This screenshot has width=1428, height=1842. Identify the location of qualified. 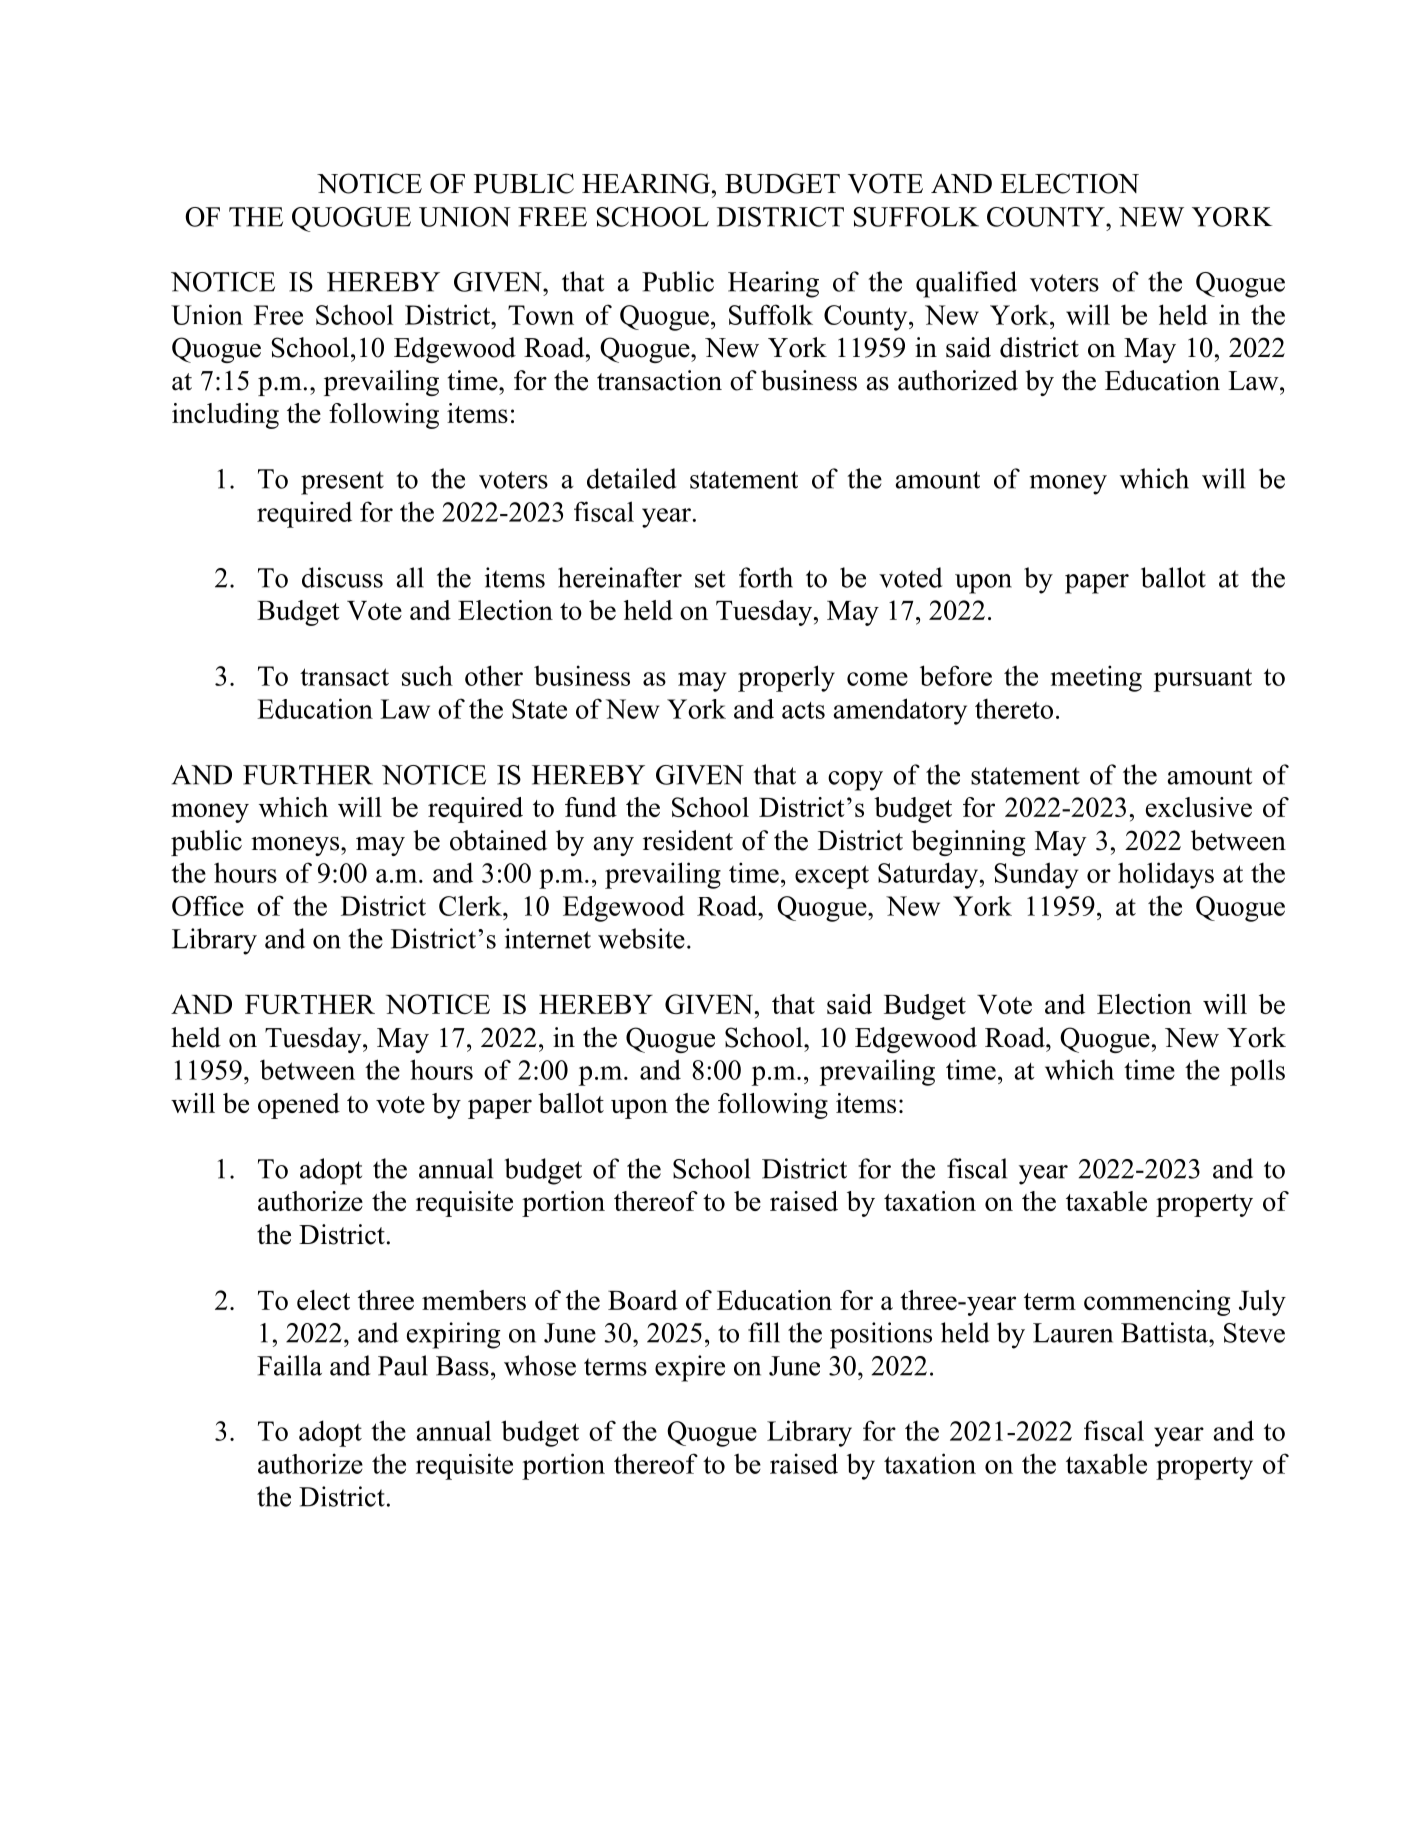
(966, 284).
